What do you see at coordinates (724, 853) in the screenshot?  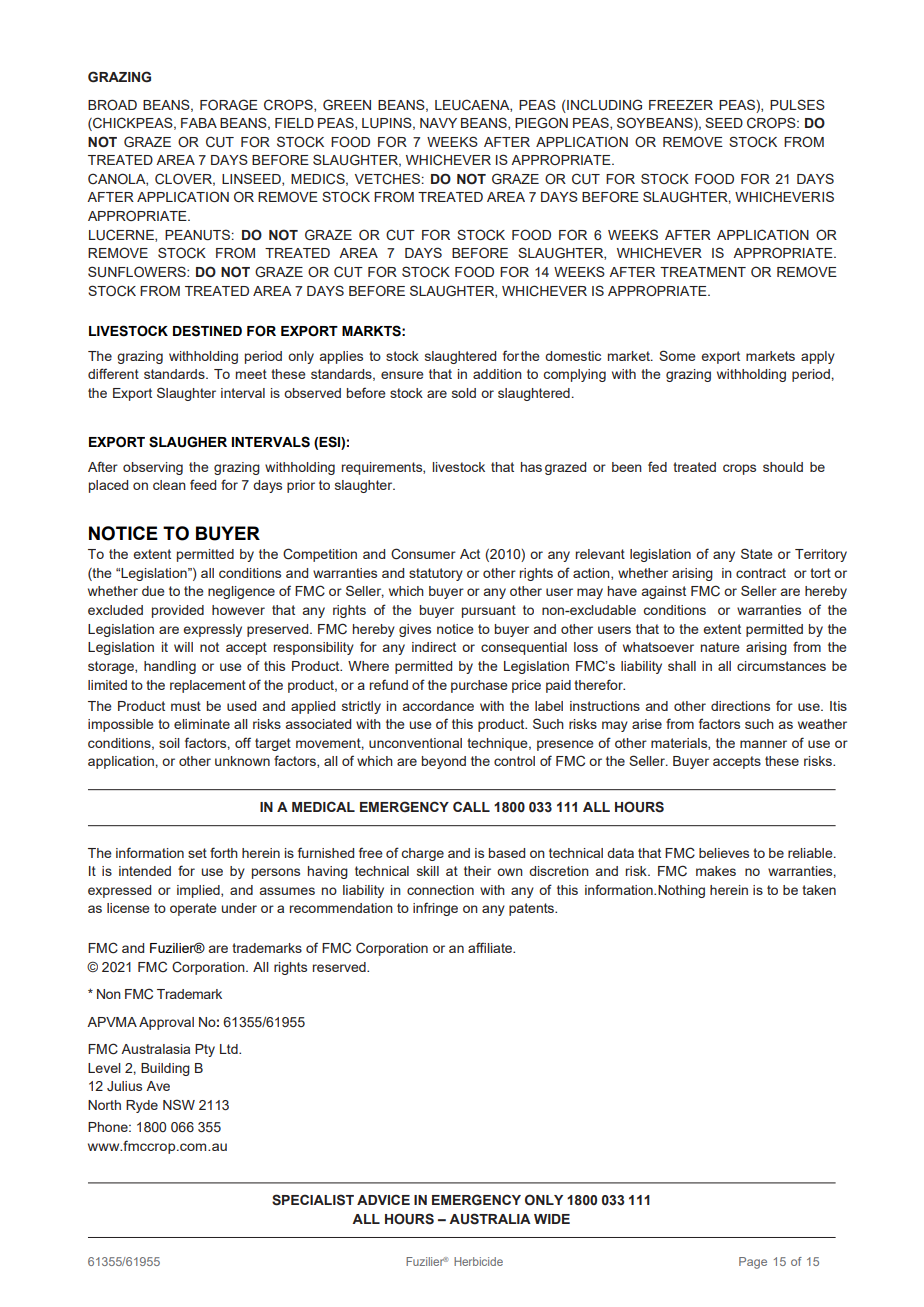 I see `believes` at bounding box center [724, 853].
